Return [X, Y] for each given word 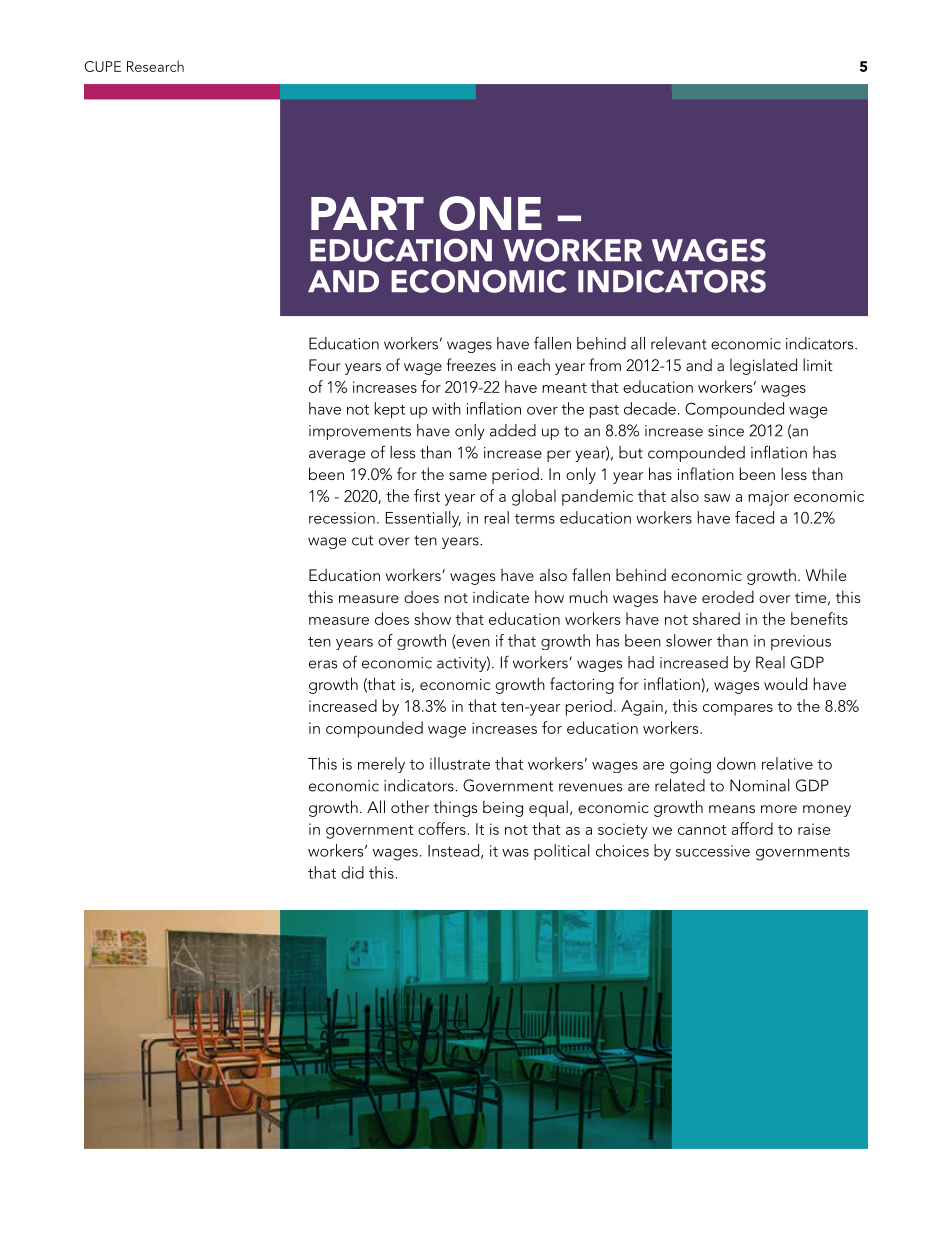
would [785, 683]
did [352, 872]
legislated [763, 366]
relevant [679, 343]
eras [323, 664]
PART [367, 213]
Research [155, 66]
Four [325, 365]
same [468, 476]
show [432, 618]
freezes [471, 364]
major [768, 498]
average [337, 456]
